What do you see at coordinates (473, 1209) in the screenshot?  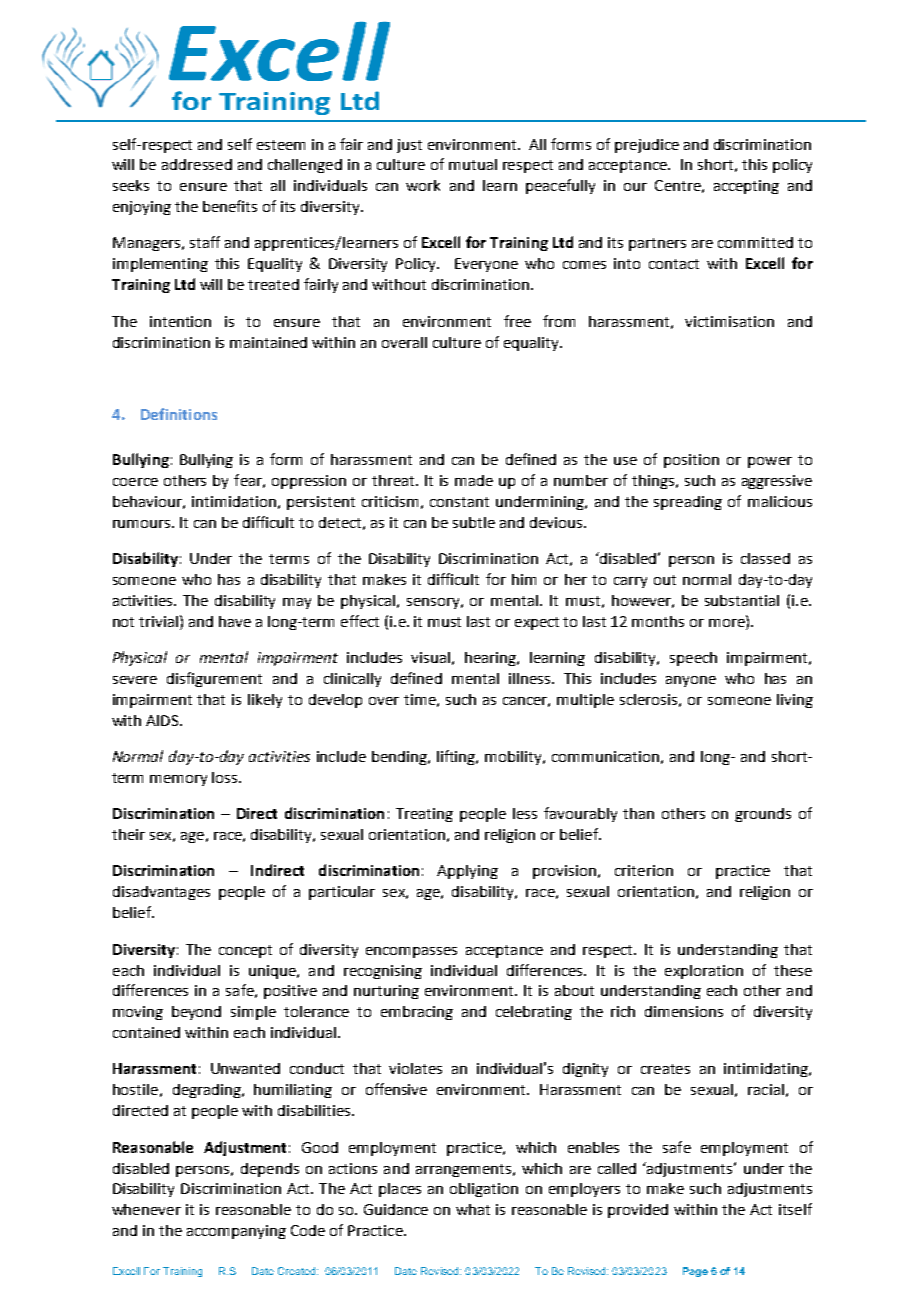 I see `what` at bounding box center [473, 1209].
